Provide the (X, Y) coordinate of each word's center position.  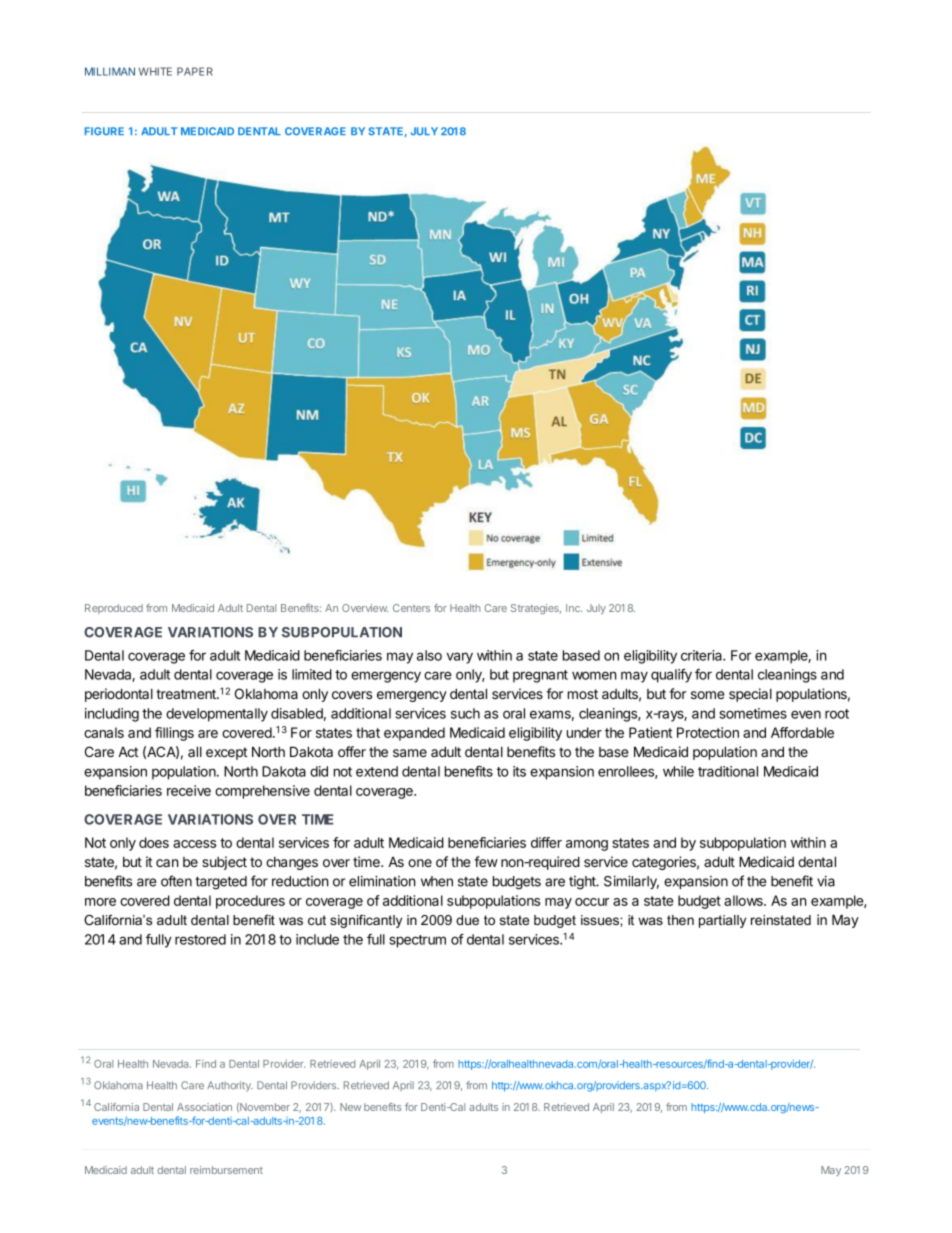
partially (722, 921)
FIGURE (104, 131)
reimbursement (226, 1170)
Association (204, 1107)
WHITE (155, 71)
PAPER (195, 71)
